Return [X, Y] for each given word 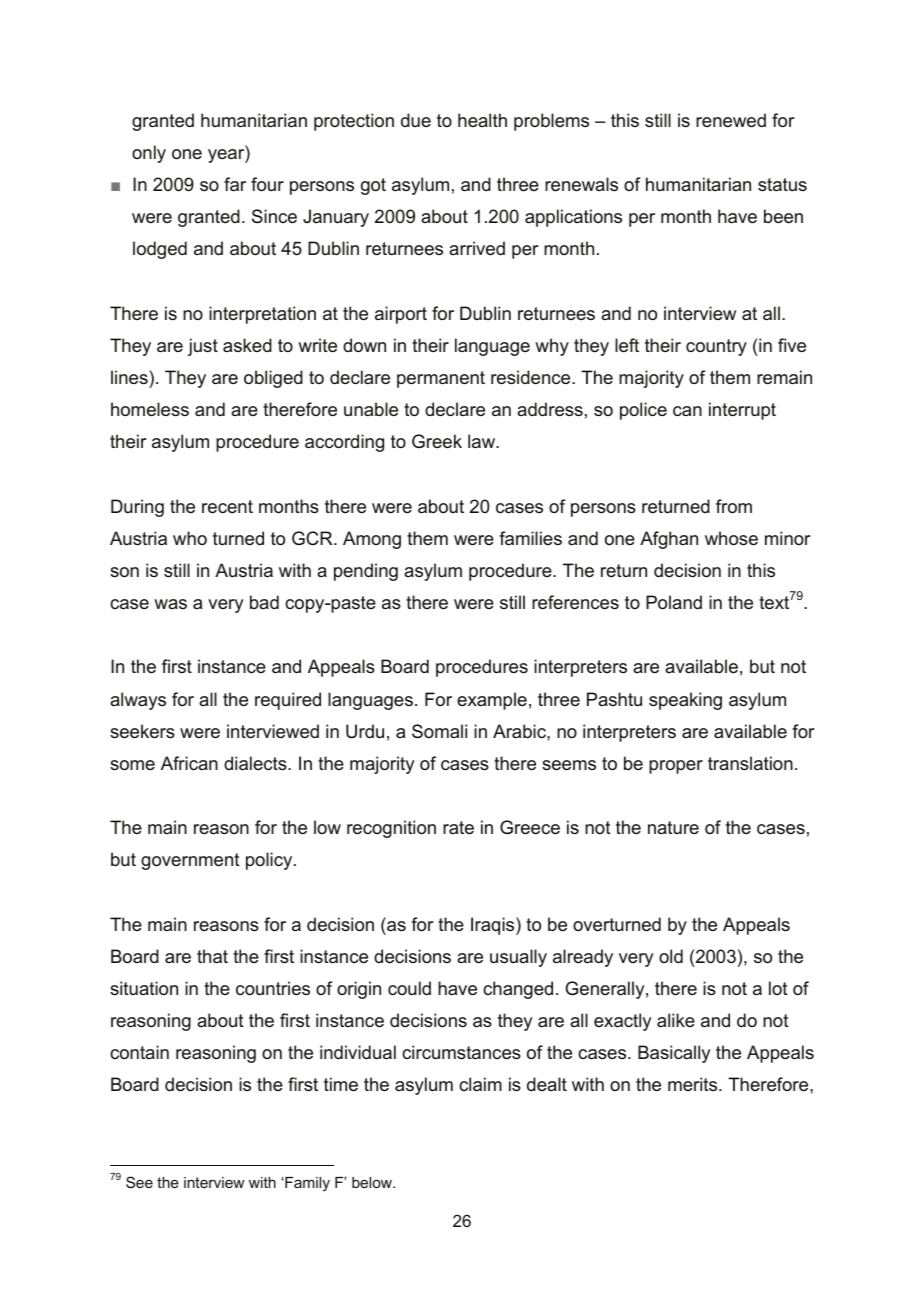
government [190, 861]
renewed [731, 120]
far [235, 184]
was [170, 604]
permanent [441, 379]
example [492, 701]
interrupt [742, 411]
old [671, 956]
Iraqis [494, 926]
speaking [685, 701]
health [482, 120]
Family [306, 1184]
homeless [150, 409]
